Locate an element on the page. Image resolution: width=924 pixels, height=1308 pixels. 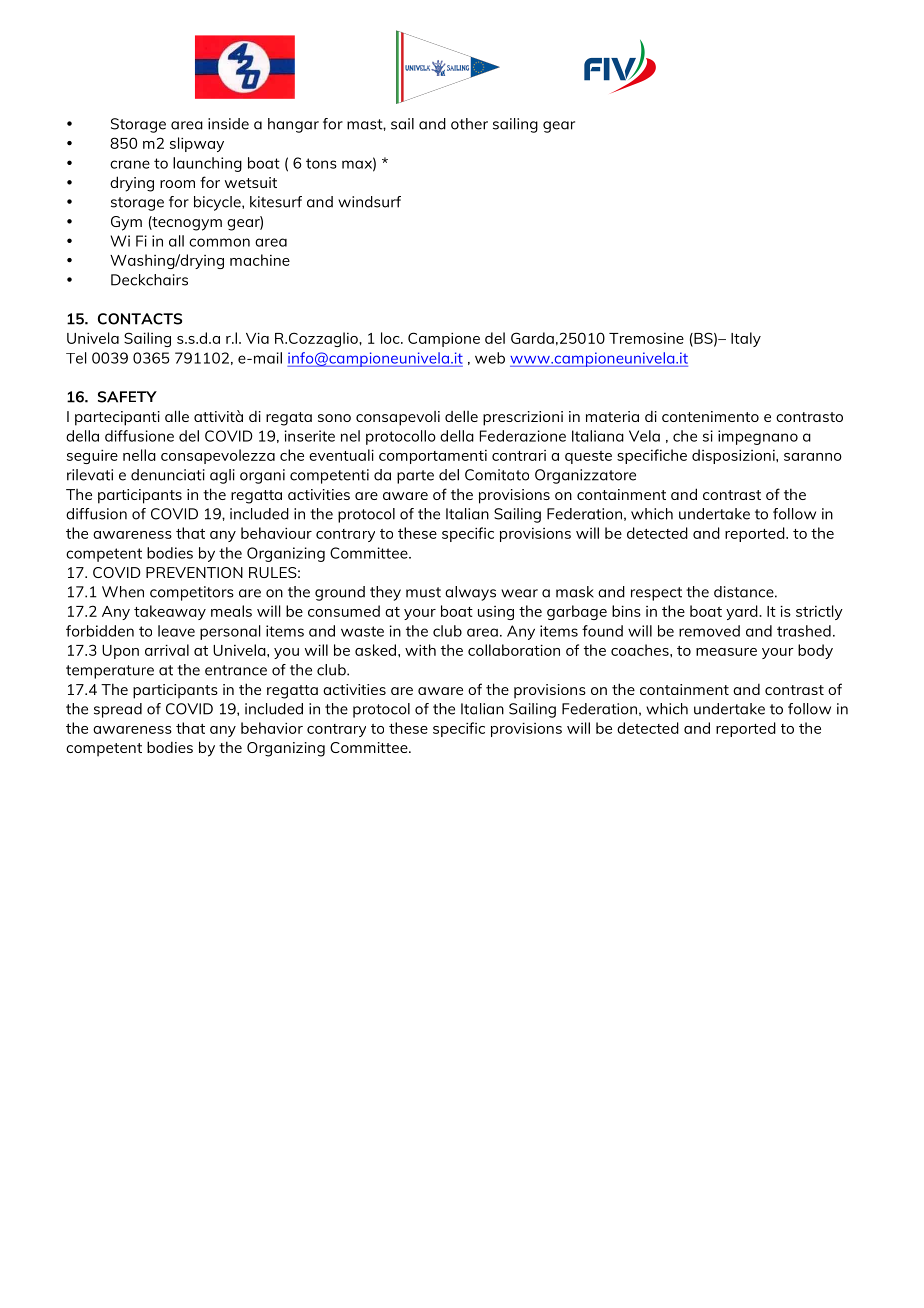
must is located at coordinates (423, 592).
